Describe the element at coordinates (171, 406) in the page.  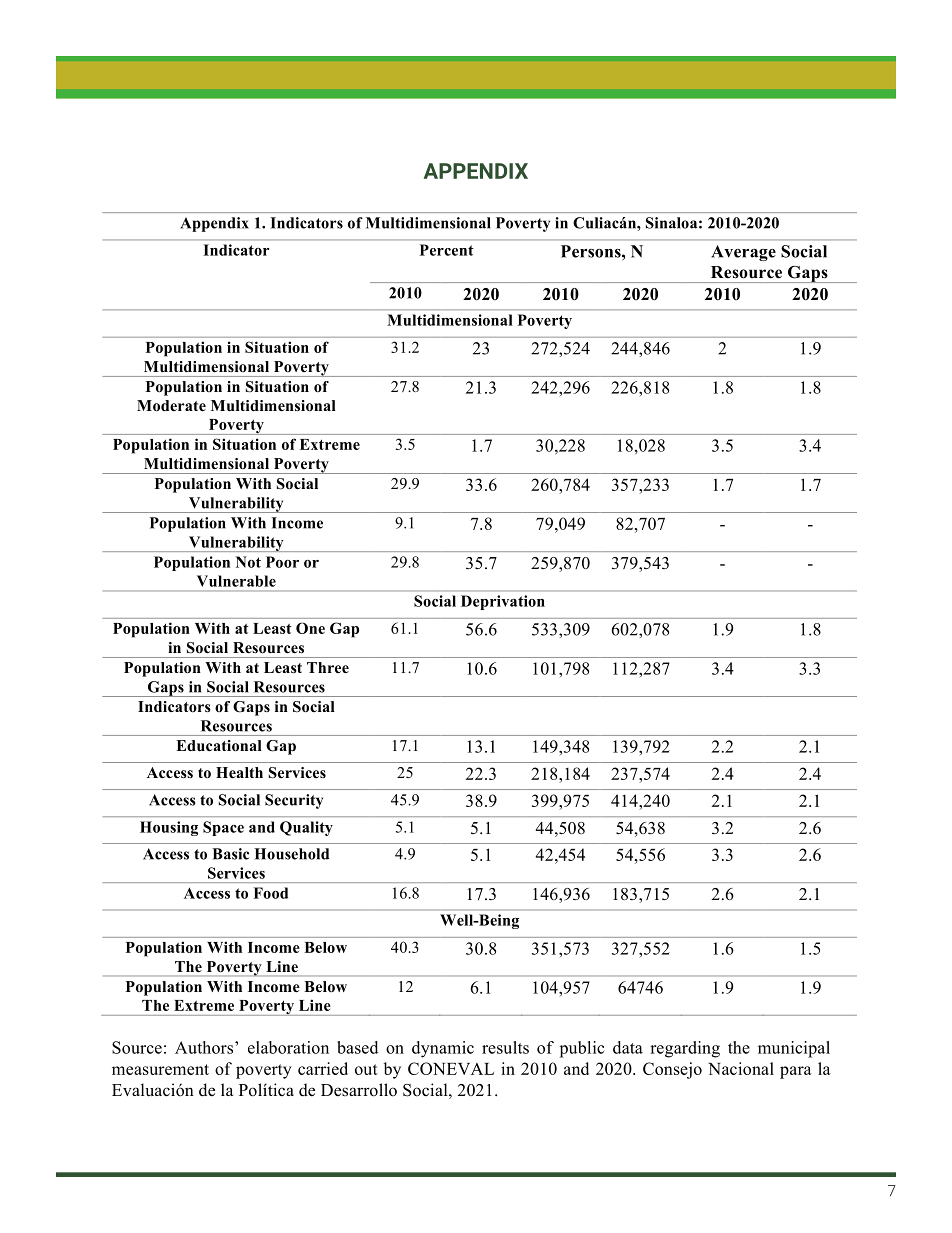
I see `Moderate` at that location.
